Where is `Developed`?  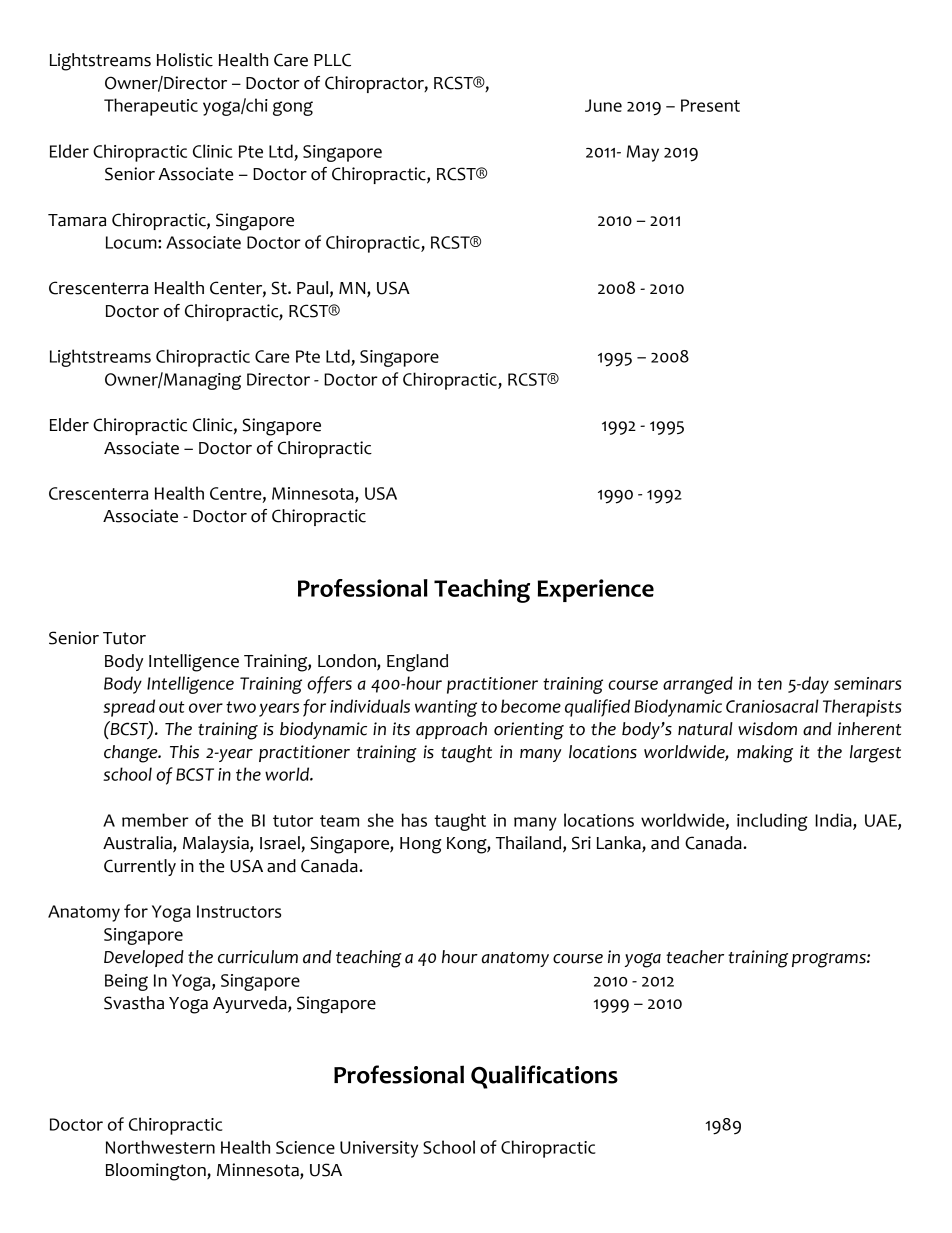 Developed is located at coordinates (144, 958).
